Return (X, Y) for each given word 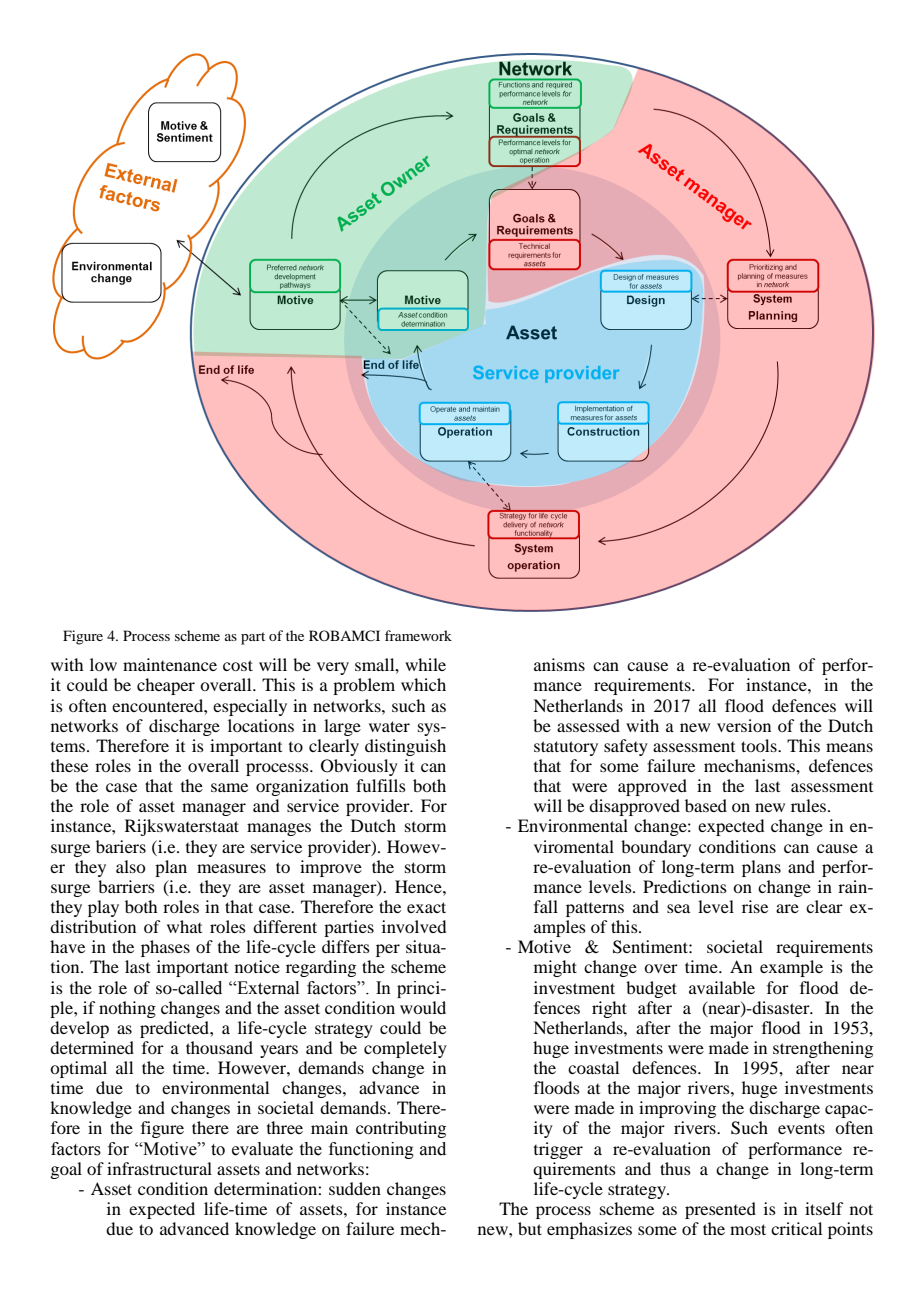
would (423, 1007)
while (425, 664)
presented (720, 1210)
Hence (419, 886)
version (744, 725)
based (706, 805)
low (103, 664)
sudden (355, 1188)
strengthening (823, 1049)
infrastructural (159, 1168)
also (130, 866)
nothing (127, 1009)
